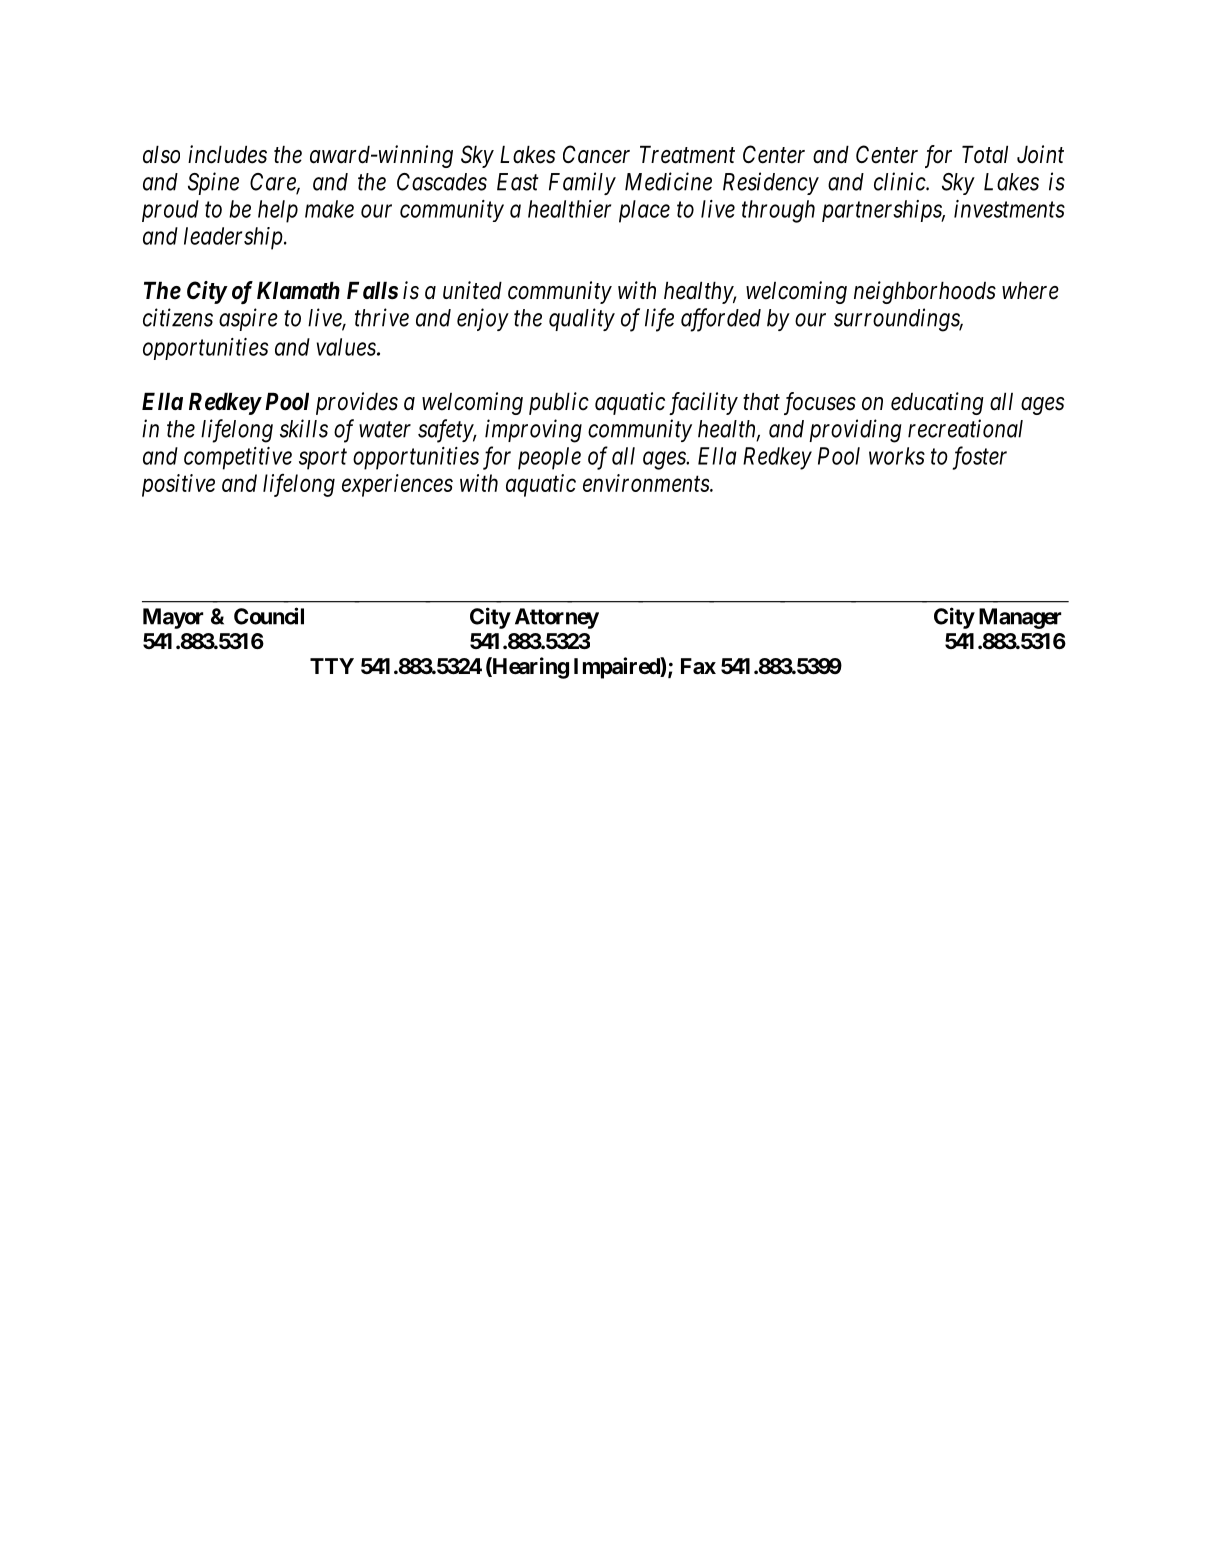 This image has height=1561, width=1206. What do you see at coordinates (178, 485) in the image?
I see `positive` at bounding box center [178, 485].
